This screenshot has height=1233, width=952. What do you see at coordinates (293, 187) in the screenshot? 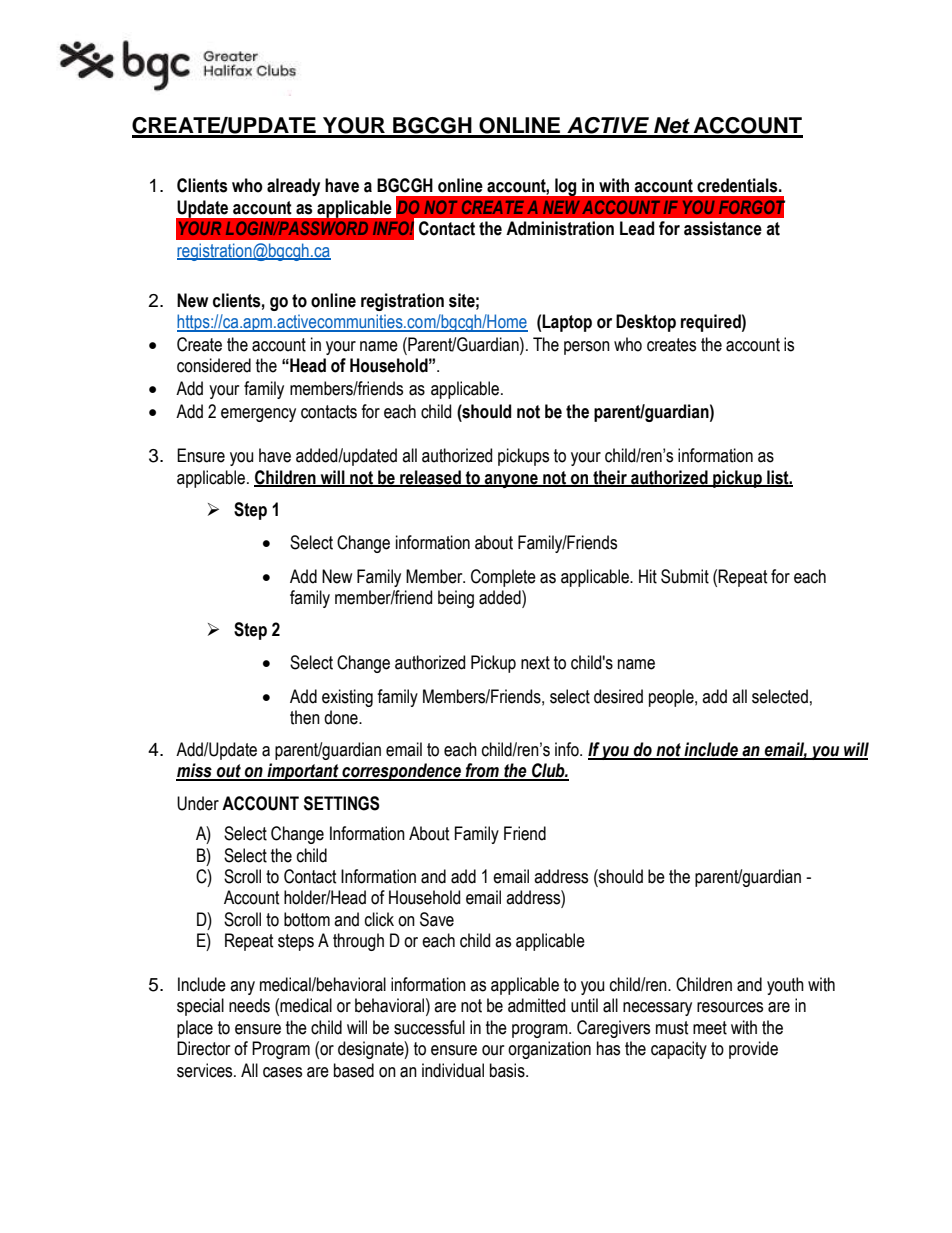
I see `already` at bounding box center [293, 187].
